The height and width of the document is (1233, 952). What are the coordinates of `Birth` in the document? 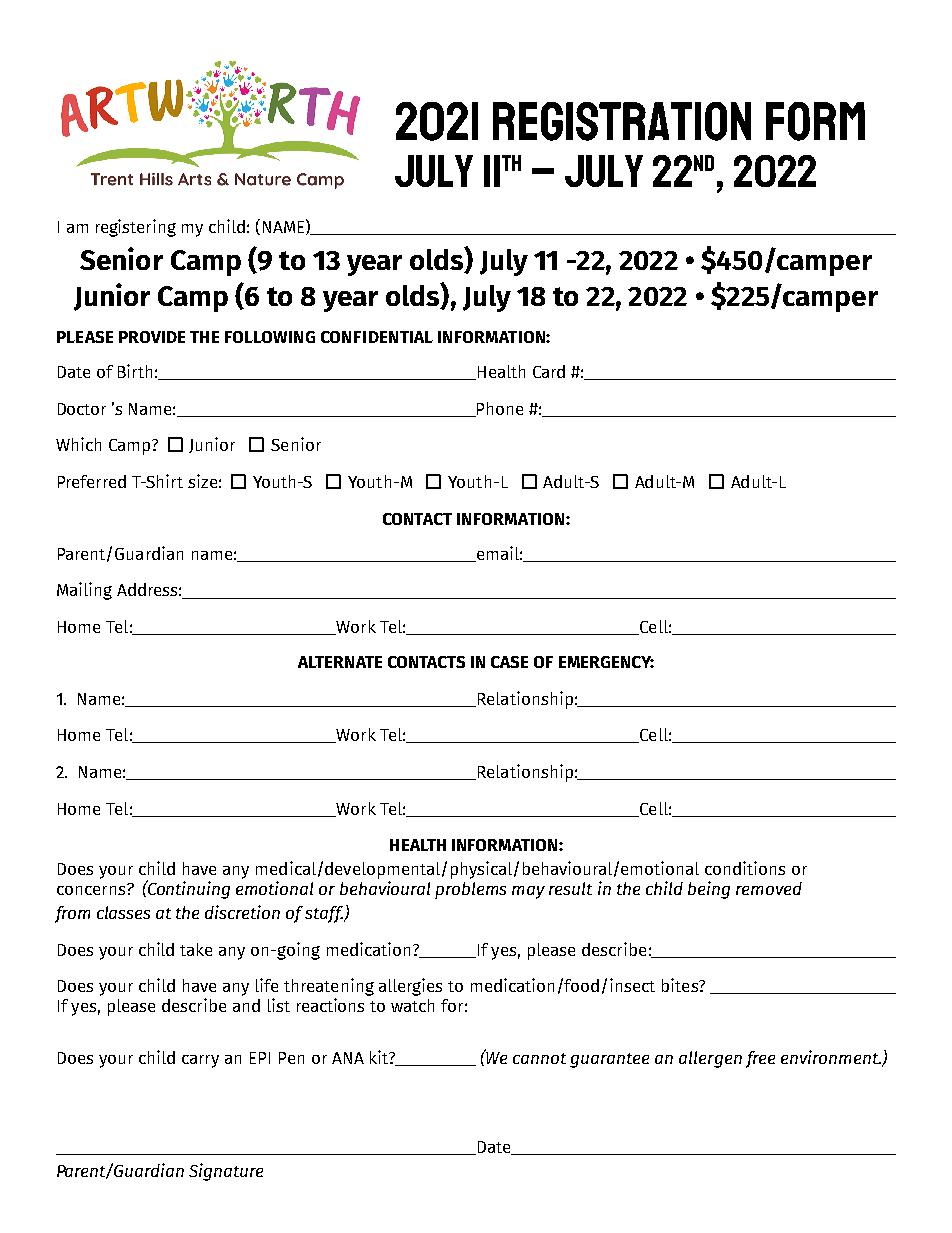 It's located at (135, 371).
